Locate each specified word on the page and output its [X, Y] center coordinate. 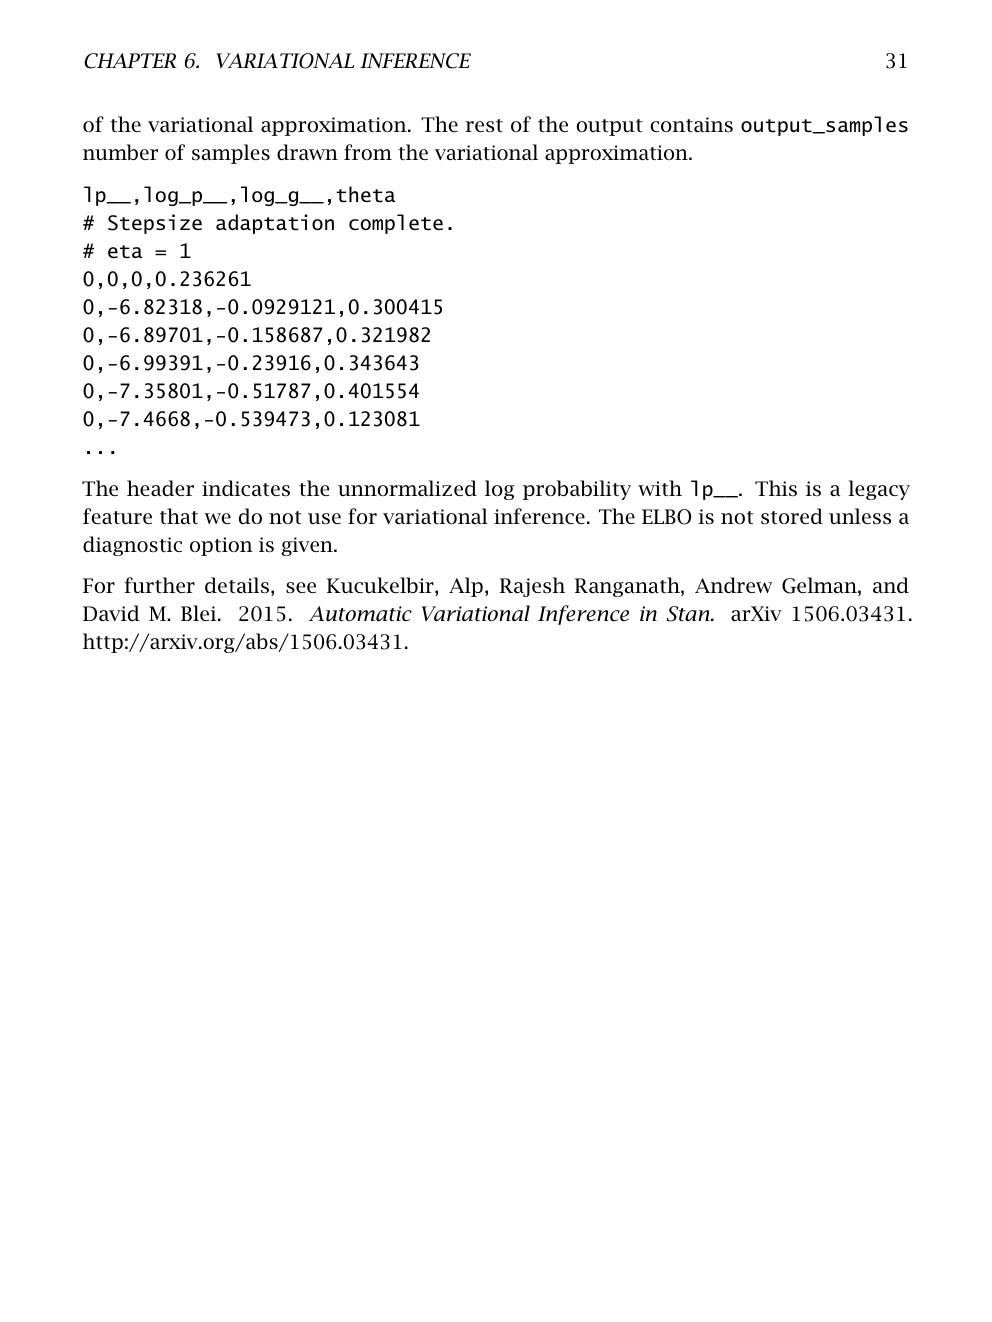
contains [691, 125]
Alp [466, 587]
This [776, 488]
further [159, 585]
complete [396, 224]
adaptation [275, 224]
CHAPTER [130, 61]
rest [484, 125]
